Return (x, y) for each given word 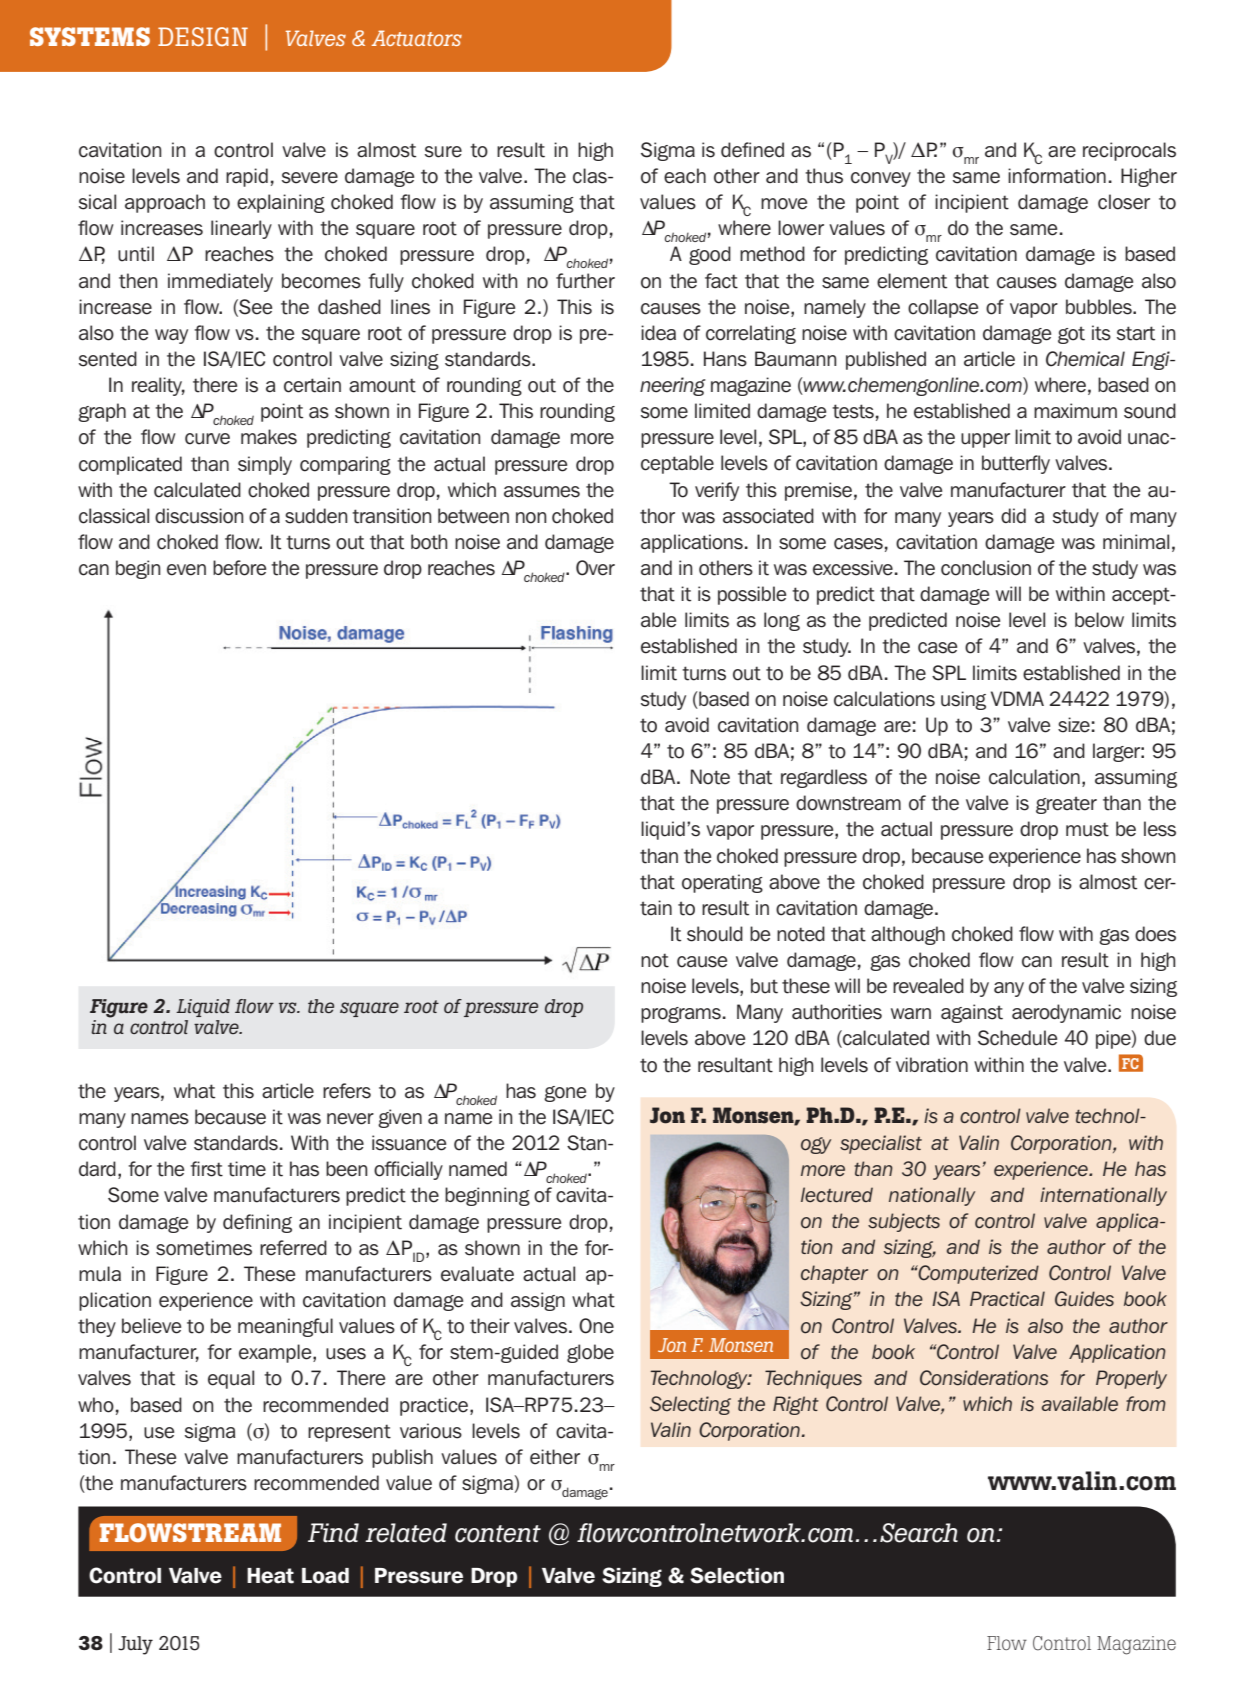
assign (538, 1301)
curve (207, 439)
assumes (542, 492)
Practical (1007, 1298)
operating (722, 883)
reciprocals (1129, 151)
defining (257, 1223)
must (1087, 829)
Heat (270, 1576)
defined (752, 150)
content (498, 1534)
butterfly (1016, 464)
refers (347, 1091)
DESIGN (203, 36)
